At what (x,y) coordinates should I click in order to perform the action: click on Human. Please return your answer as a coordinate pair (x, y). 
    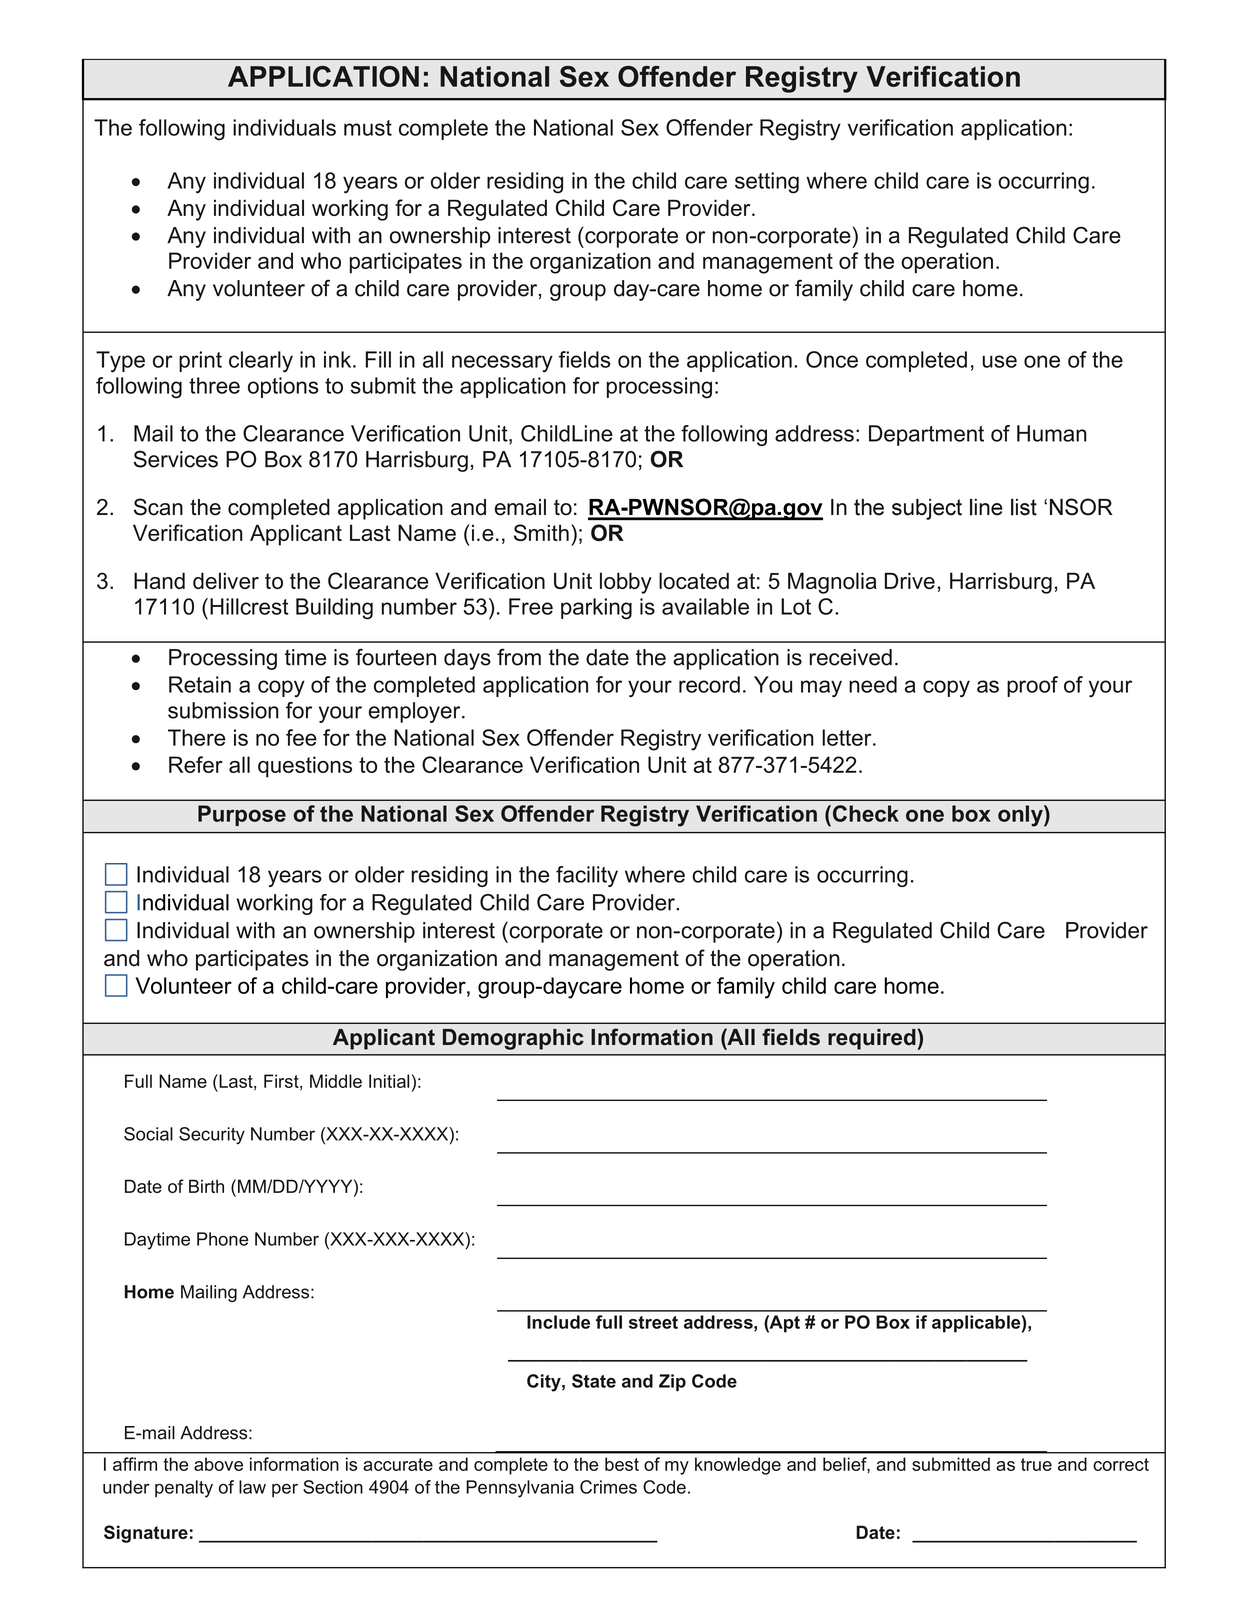
    Looking at the image, I should click on (1052, 433).
